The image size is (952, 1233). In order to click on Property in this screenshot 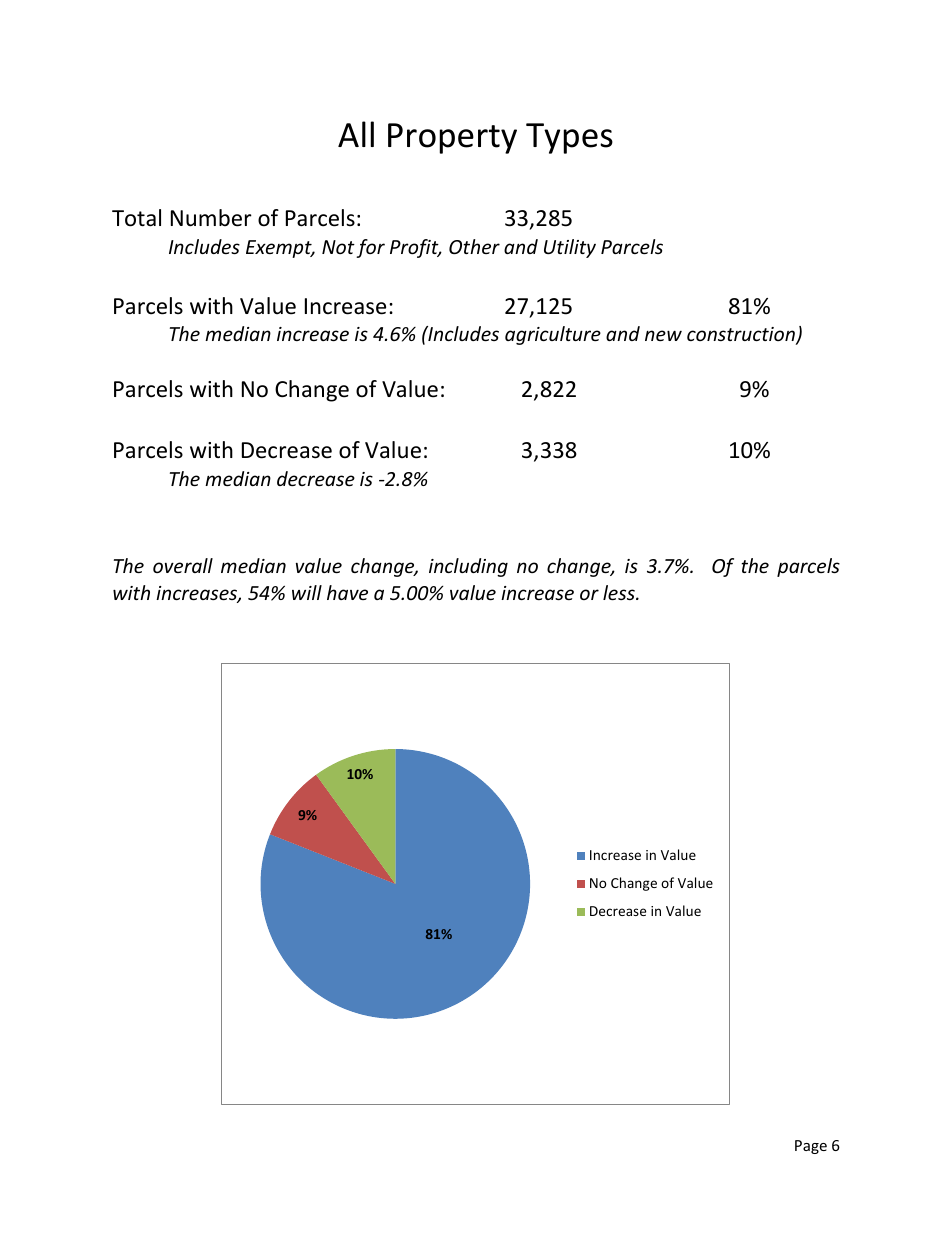, I will do `click(452, 138)`.
